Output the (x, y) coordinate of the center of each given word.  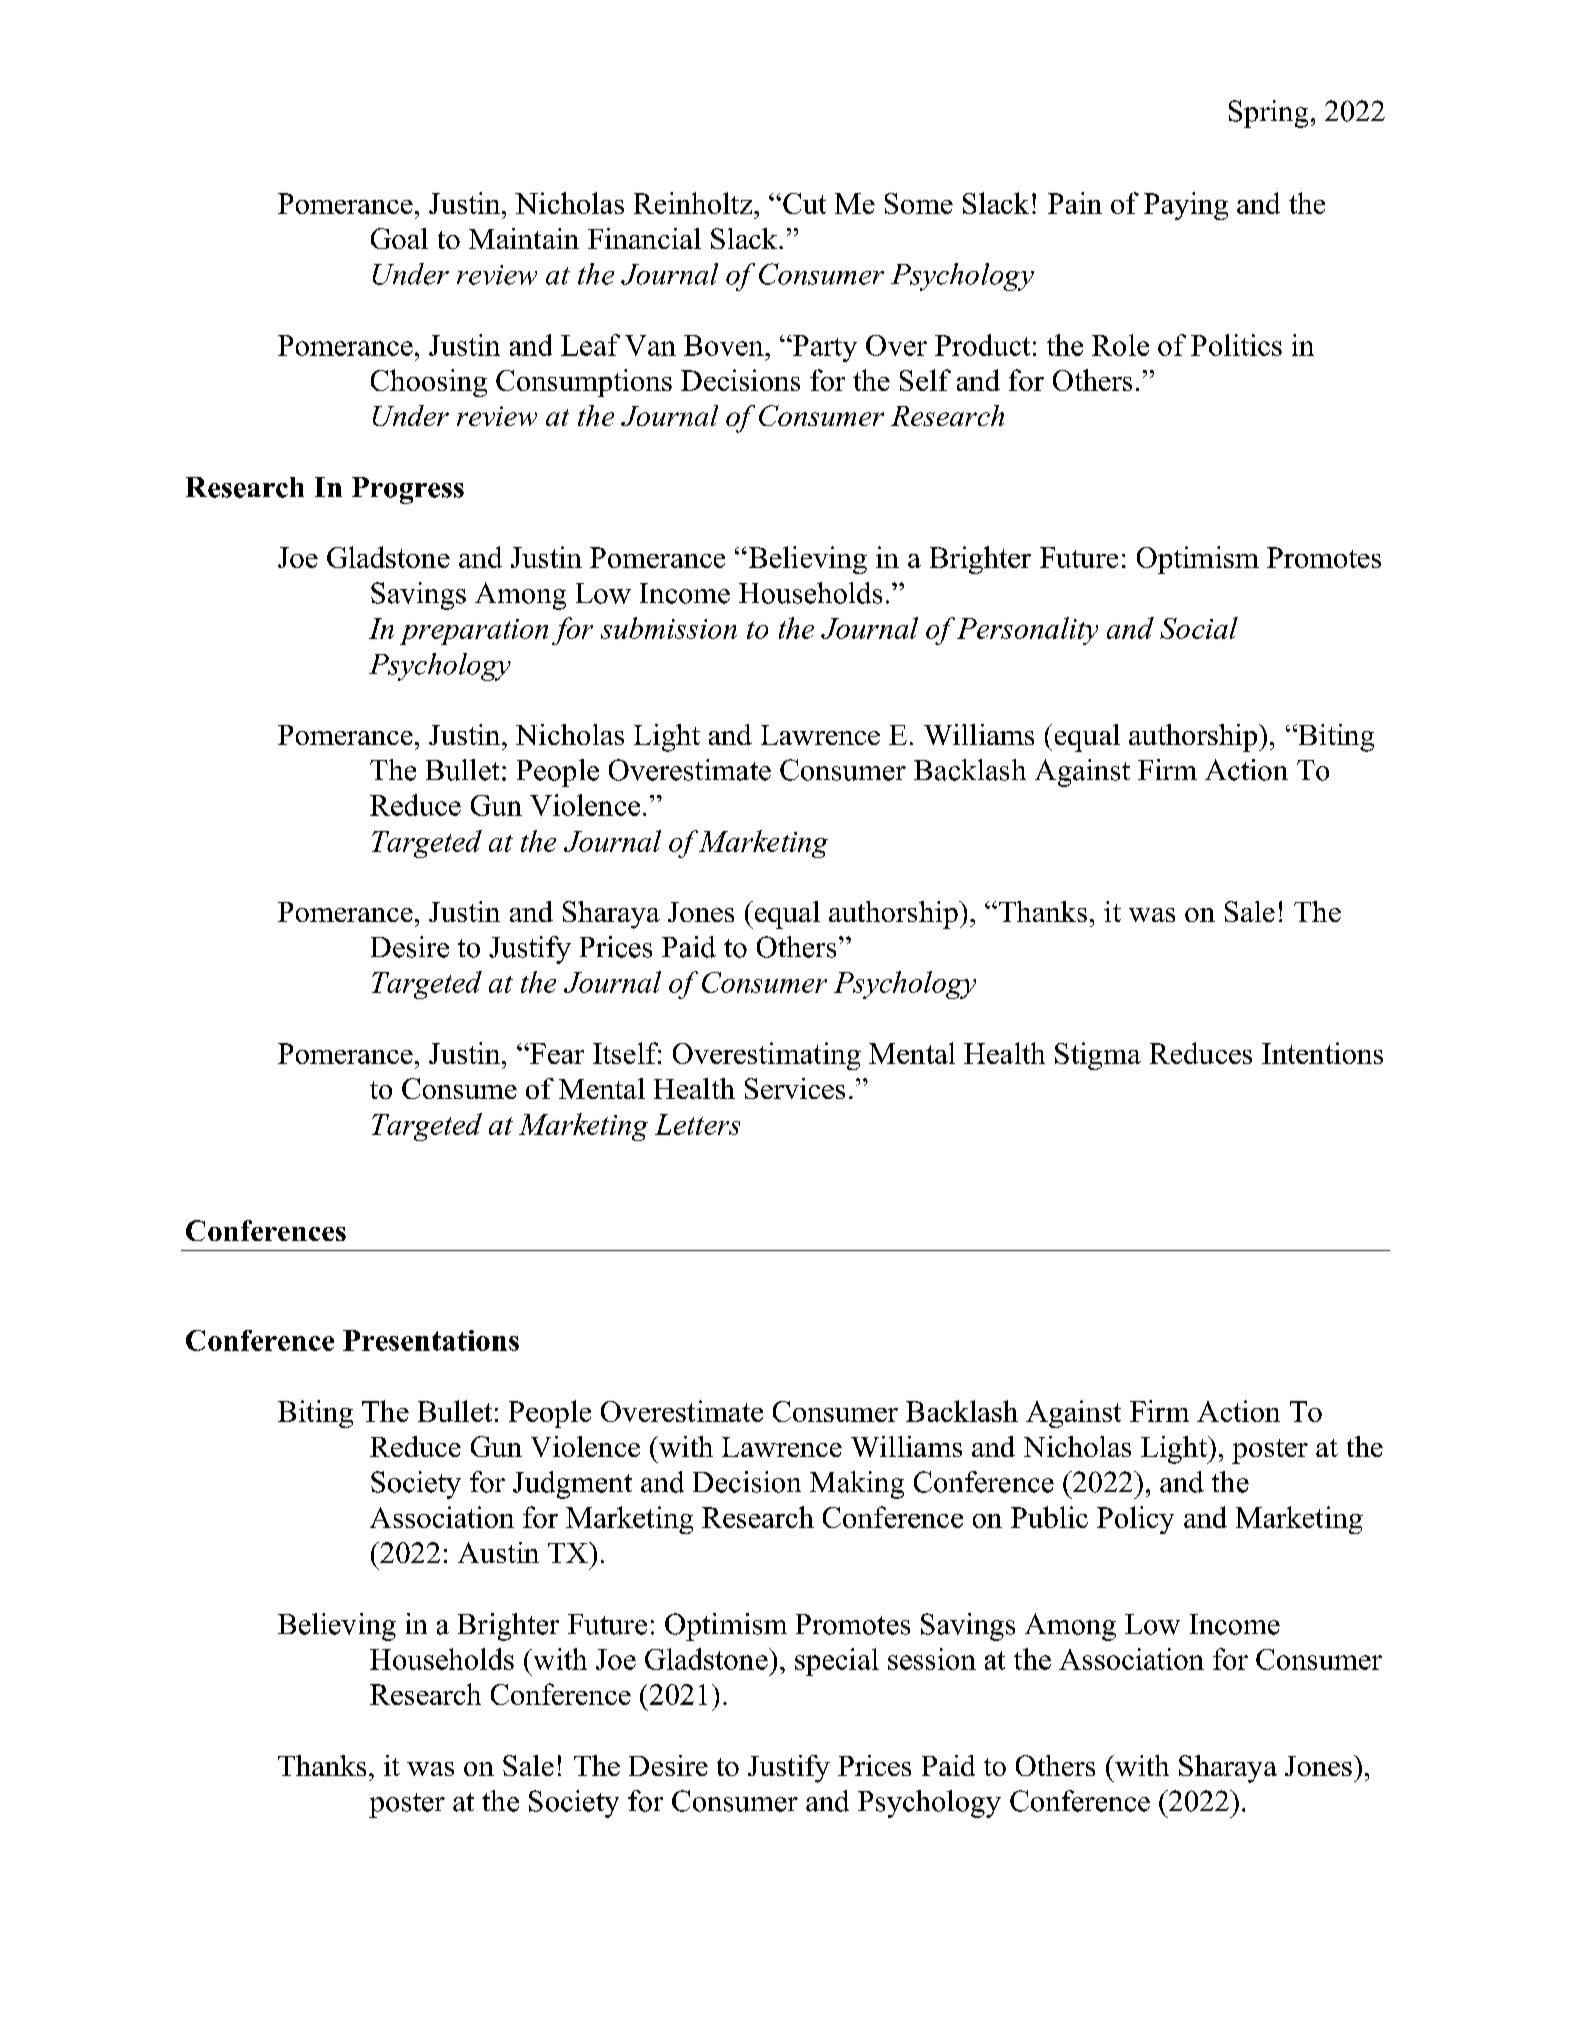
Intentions (1322, 1053)
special (837, 1662)
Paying (1186, 206)
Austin (498, 1552)
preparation (474, 632)
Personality (1027, 631)
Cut (804, 203)
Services (795, 1088)
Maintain (524, 238)
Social (1199, 628)
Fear (556, 1053)
